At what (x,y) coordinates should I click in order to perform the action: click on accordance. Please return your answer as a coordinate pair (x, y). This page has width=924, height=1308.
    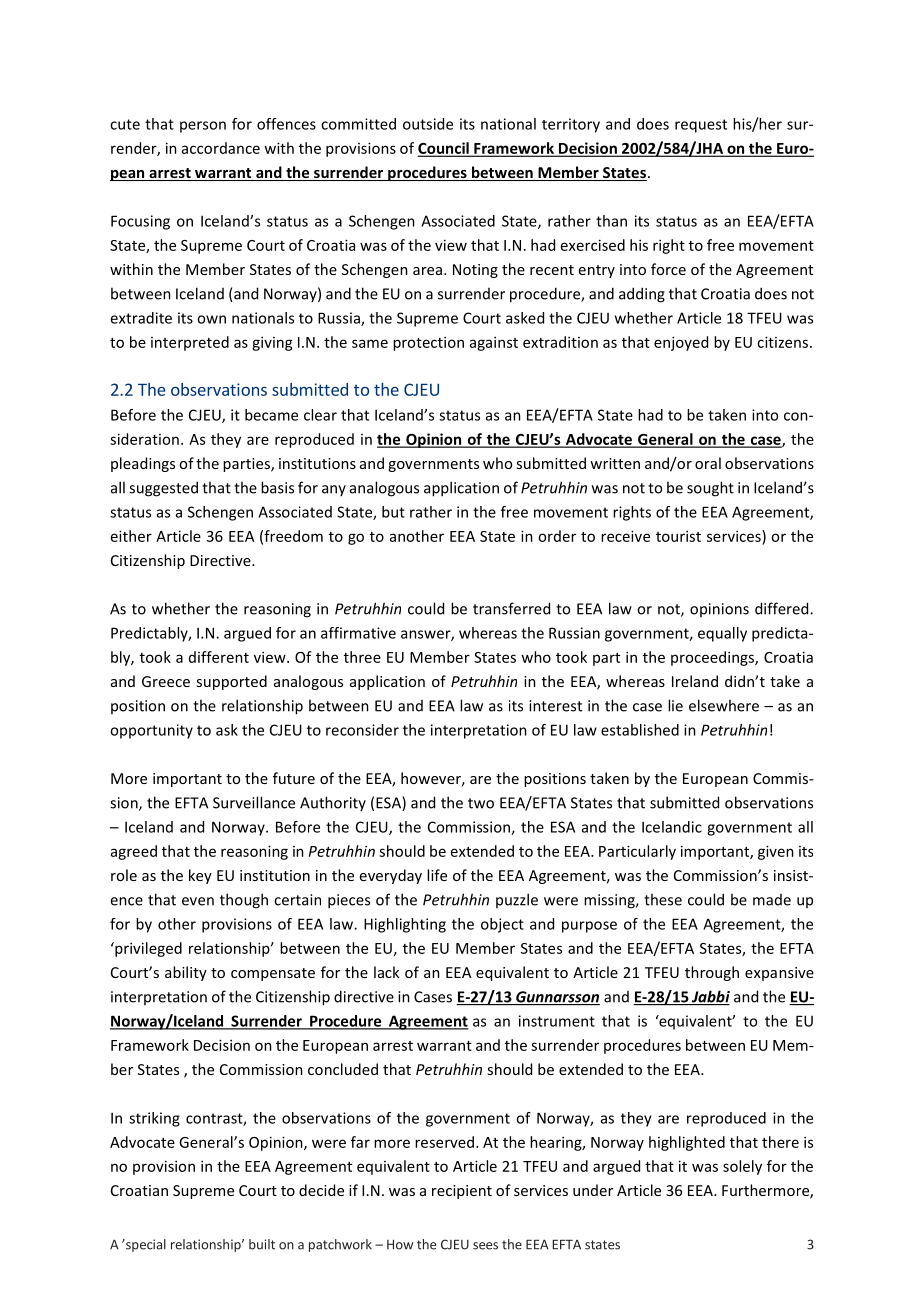
    Looking at the image, I should click on (221, 148).
